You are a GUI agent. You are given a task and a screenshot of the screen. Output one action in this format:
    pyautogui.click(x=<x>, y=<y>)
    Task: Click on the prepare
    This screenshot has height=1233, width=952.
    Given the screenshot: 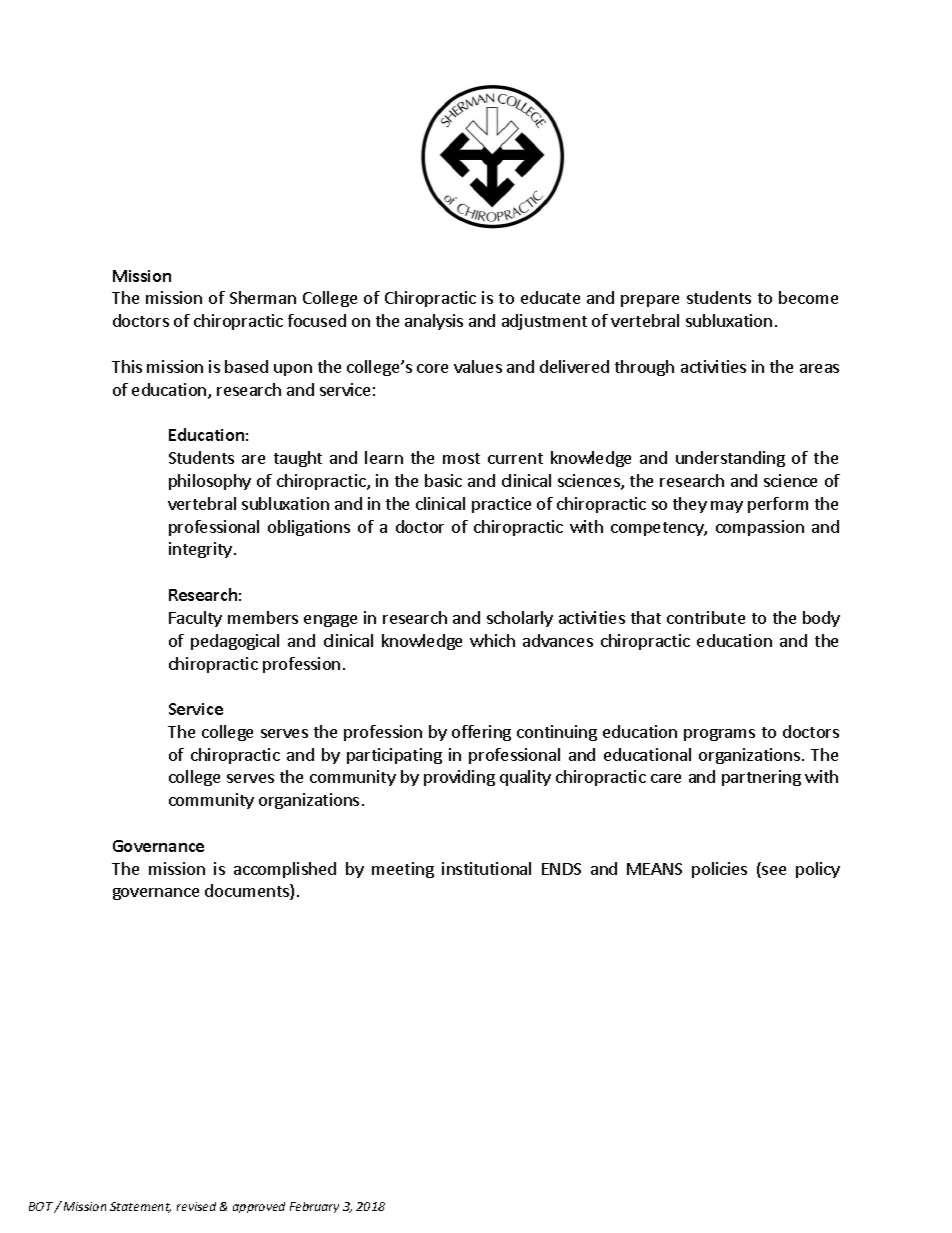 What is the action you would take?
    pyautogui.click(x=650, y=301)
